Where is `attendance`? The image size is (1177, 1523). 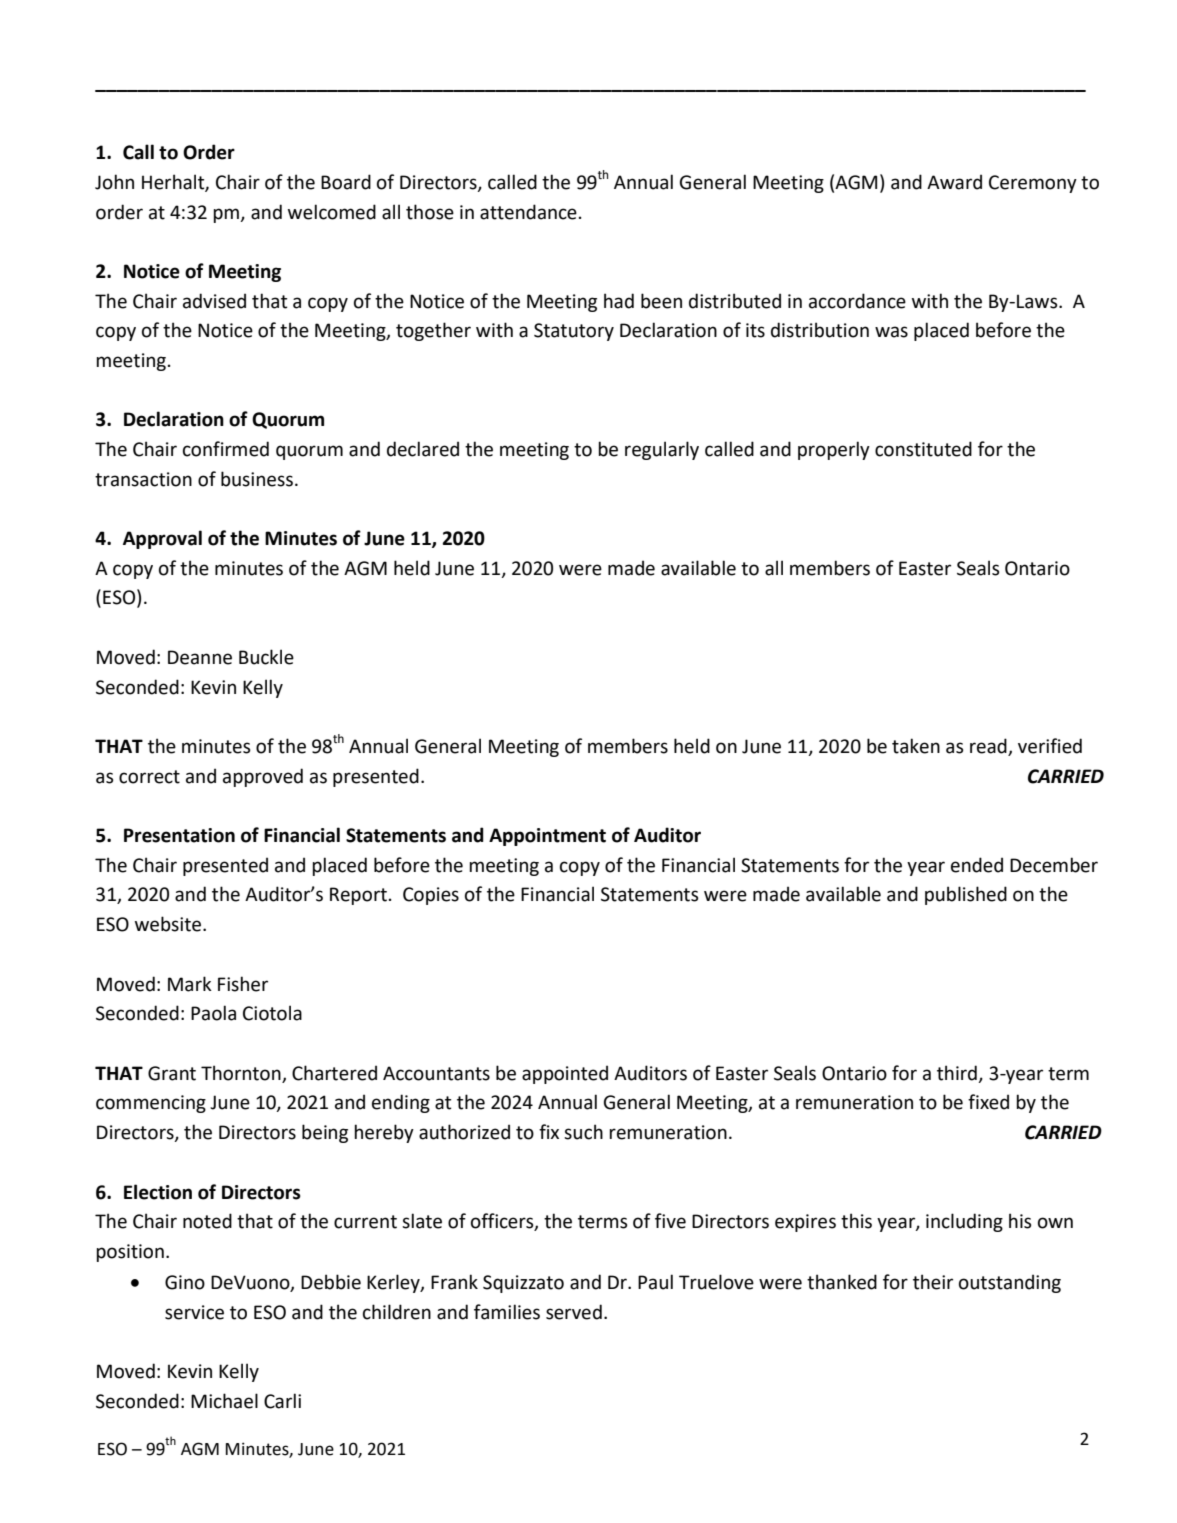 attendance is located at coordinates (528, 212).
